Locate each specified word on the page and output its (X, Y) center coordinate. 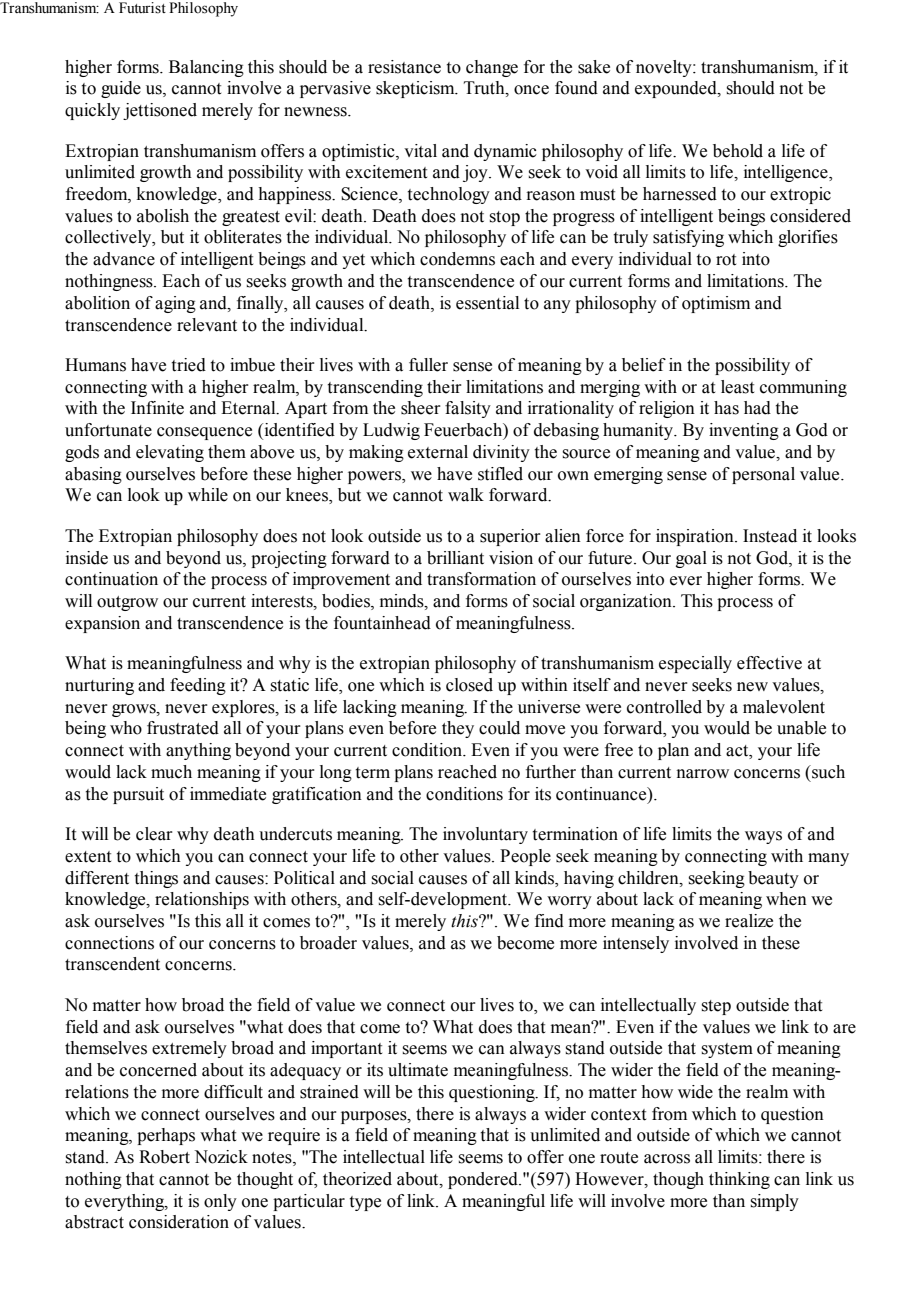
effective (769, 663)
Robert (164, 1157)
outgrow (127, 603)
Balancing (206, 68)
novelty (665, 68)
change (492, 68)
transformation (481, 579)
